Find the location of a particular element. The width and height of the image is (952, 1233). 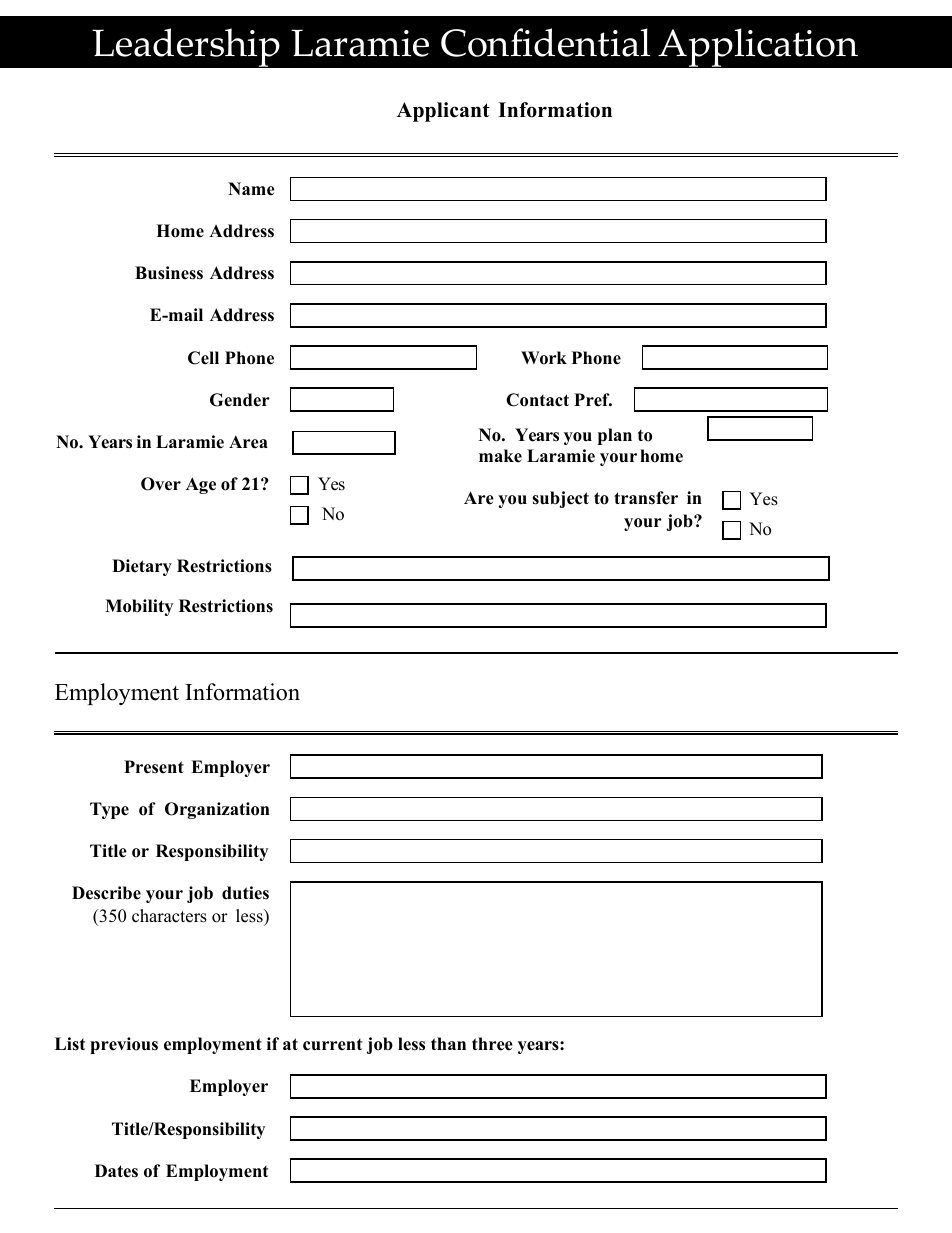

Name is located at coordinates (251, 189).
